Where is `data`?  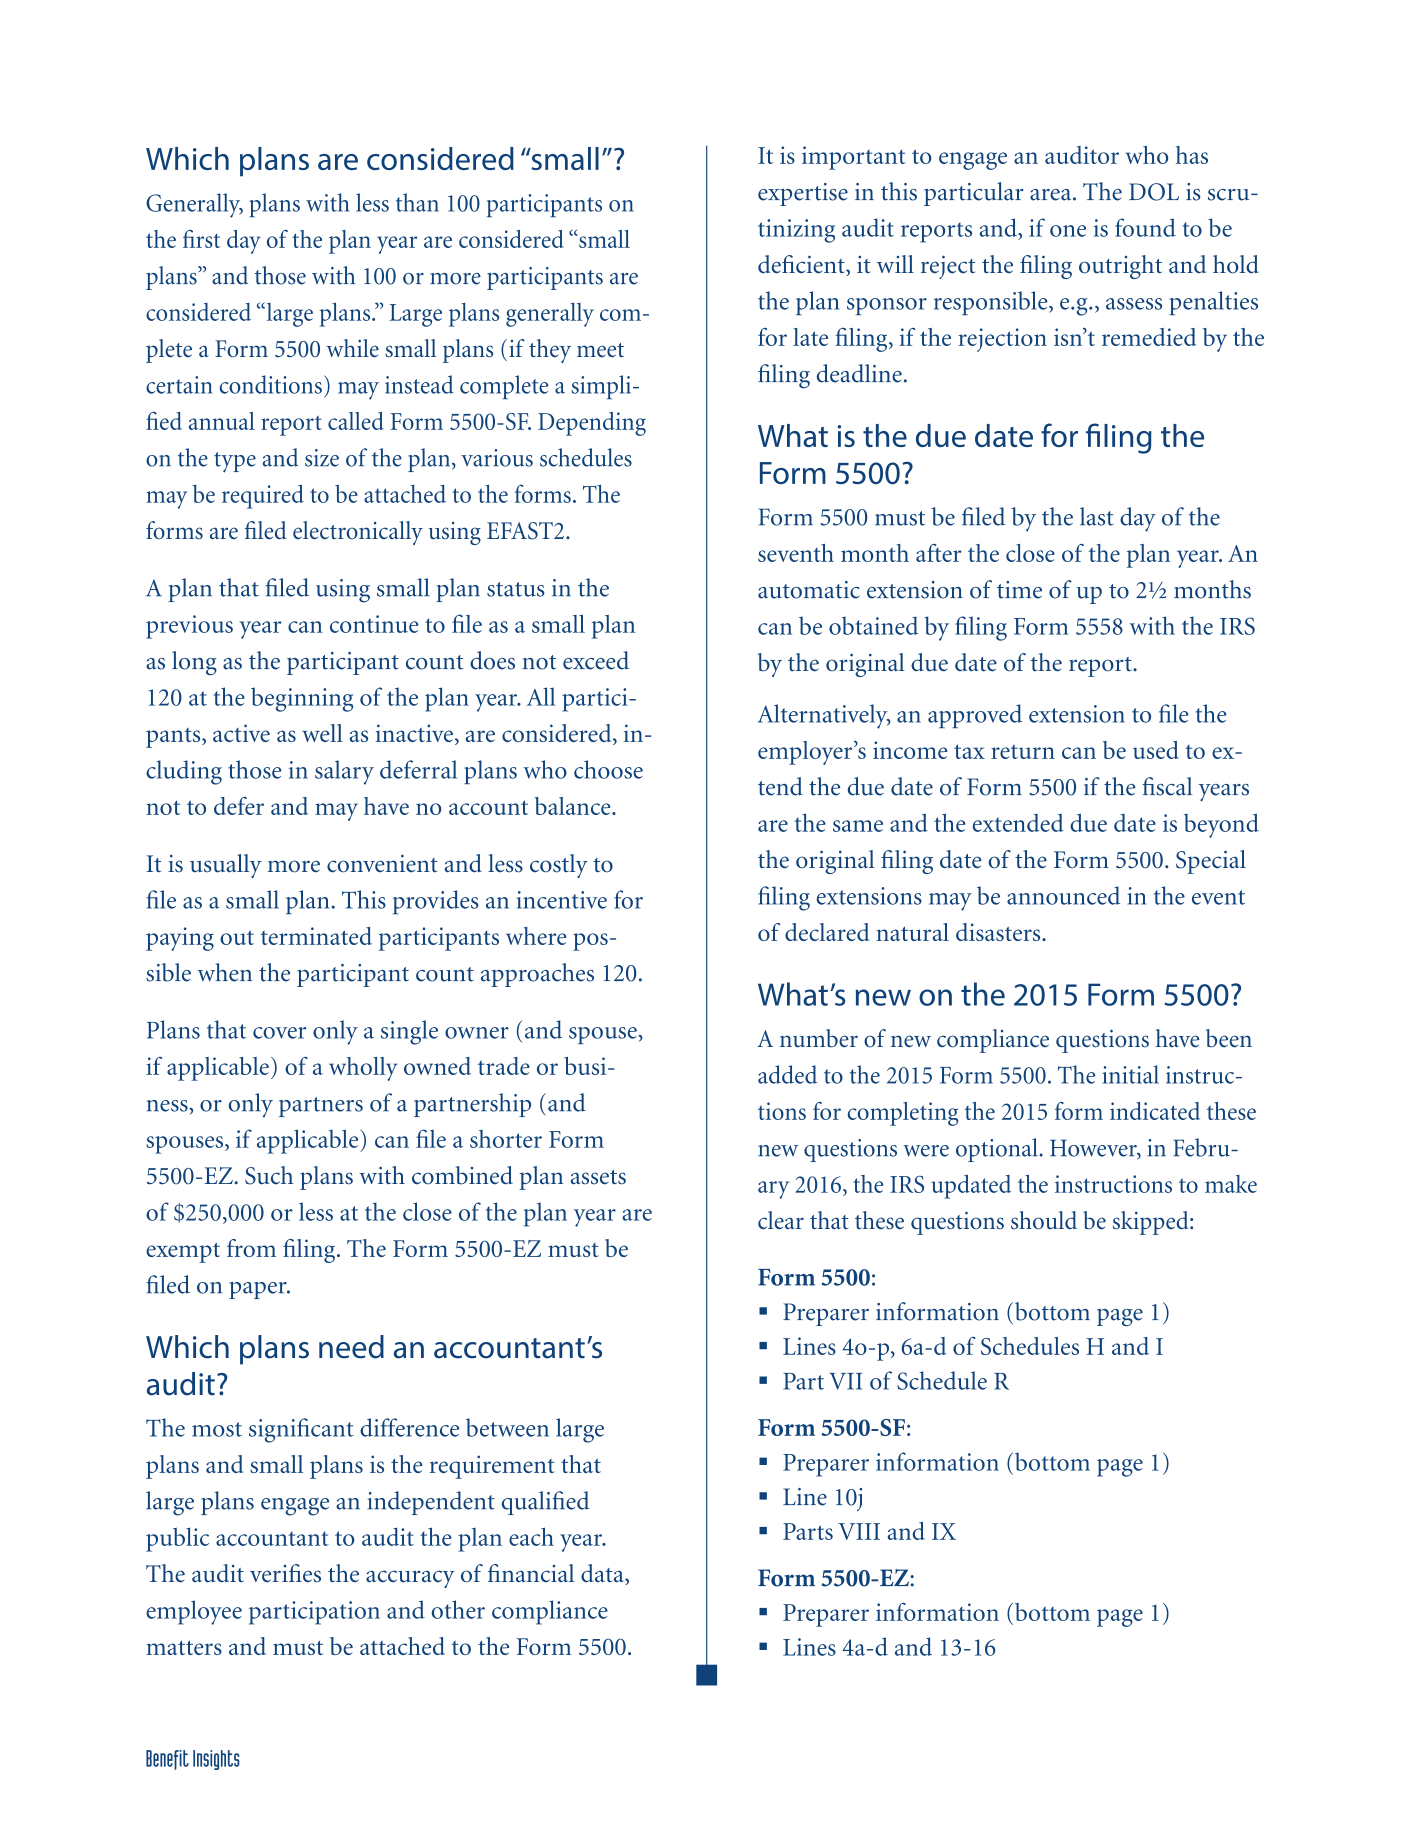
data is located at coordinates (603, 1574).
